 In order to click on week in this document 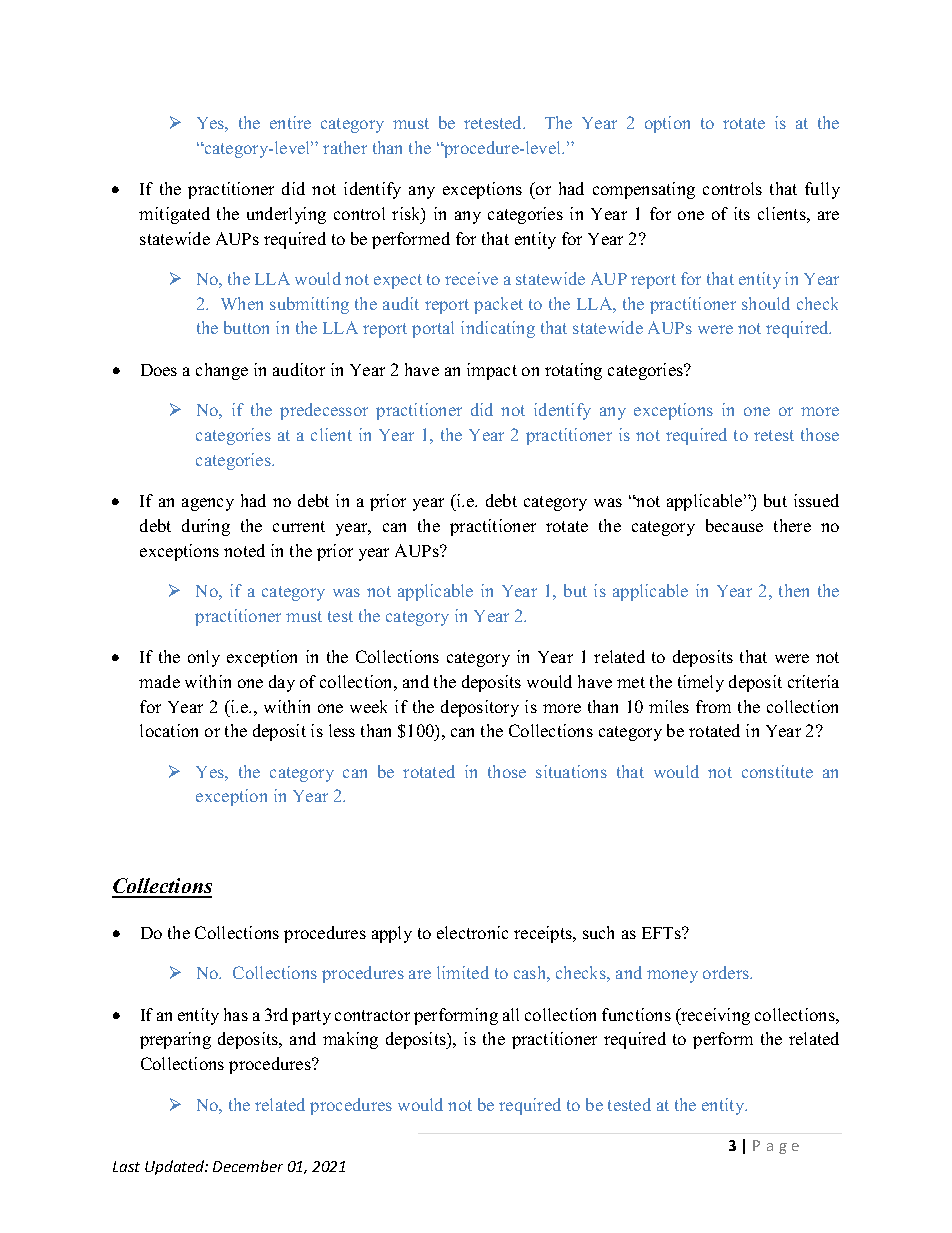, I will do `click(368, 706)`.
